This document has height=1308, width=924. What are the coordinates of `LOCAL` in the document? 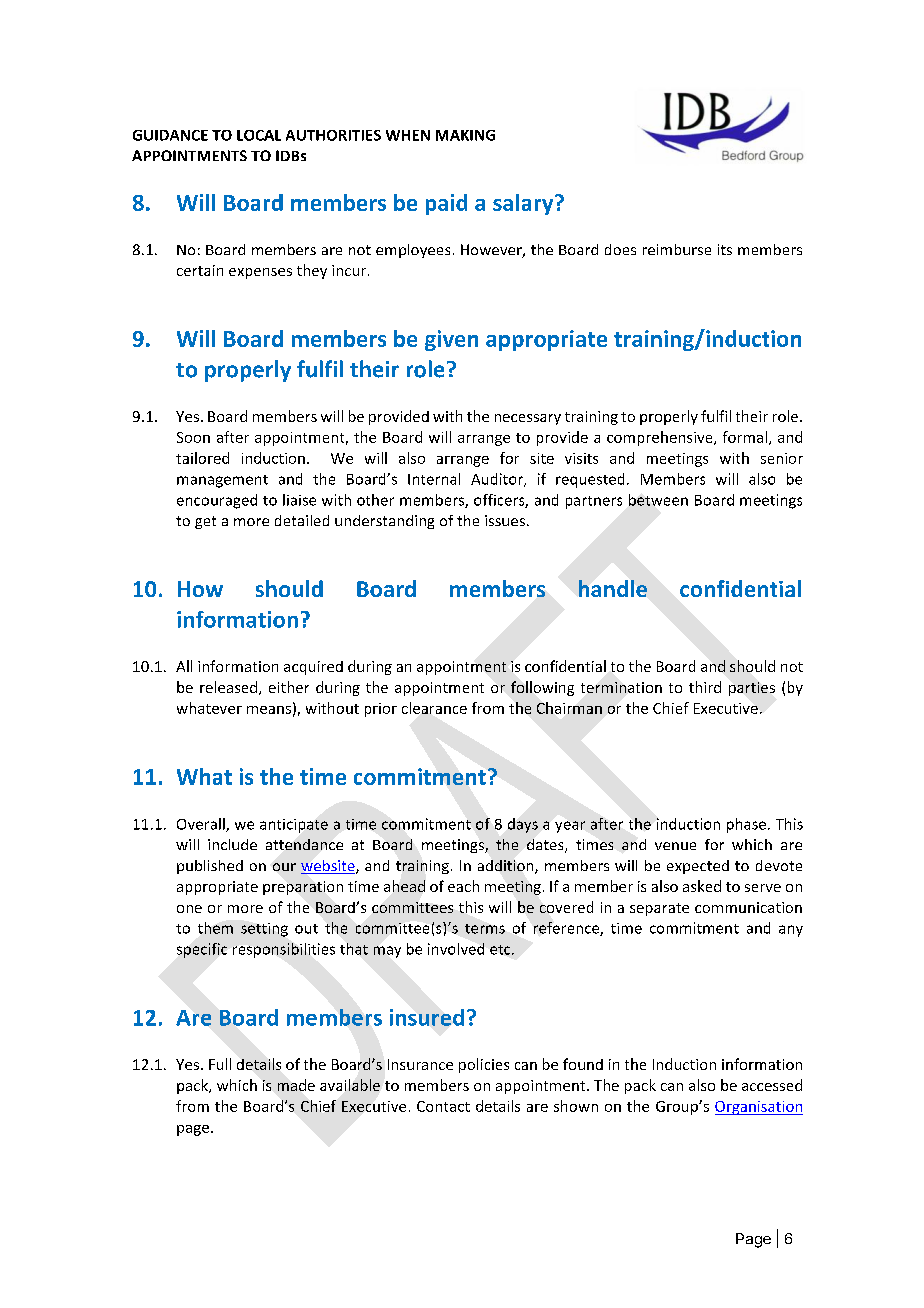 It's located at (259, 135).
